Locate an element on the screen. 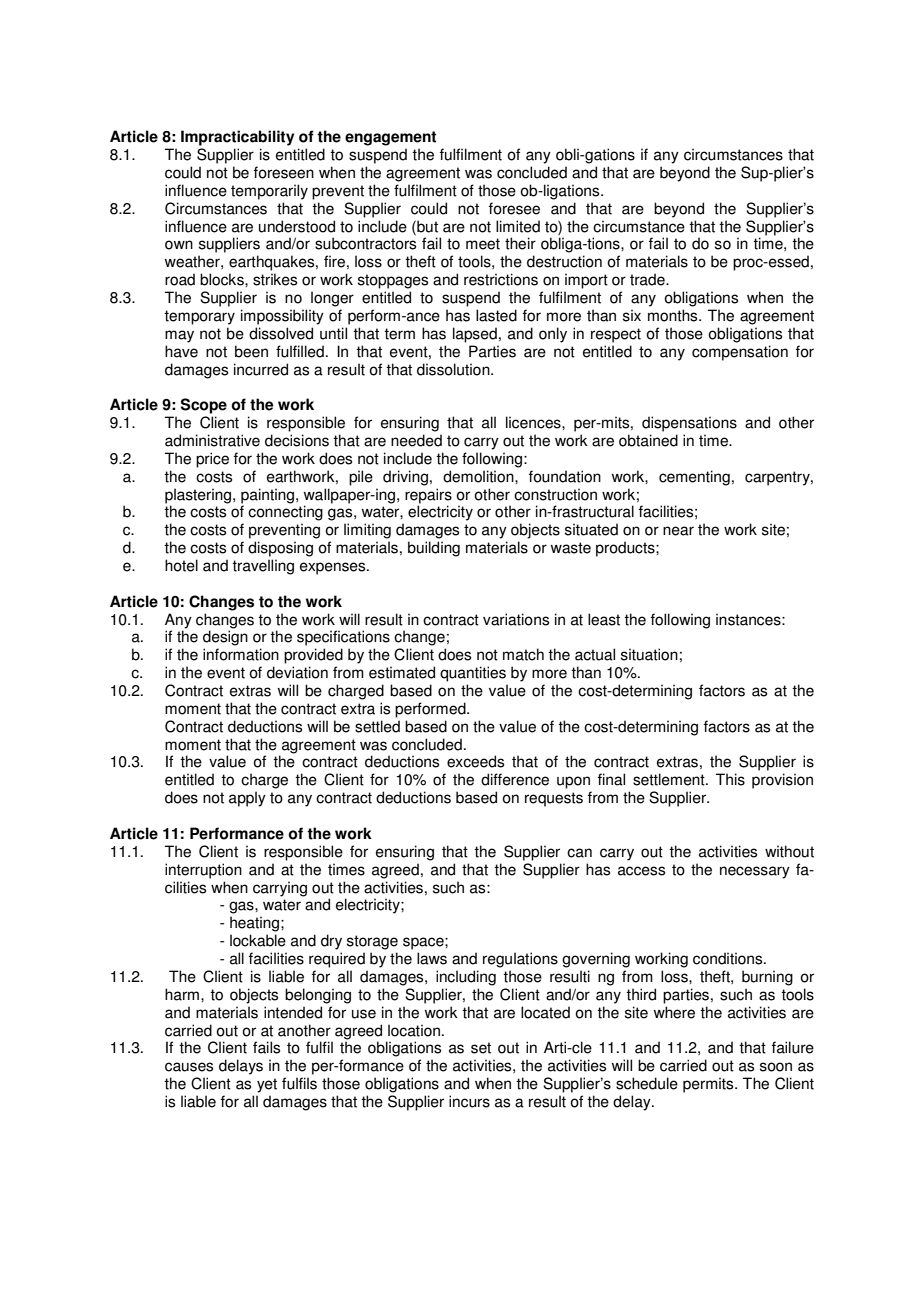  interruption is located at coordinates (203, 871).
